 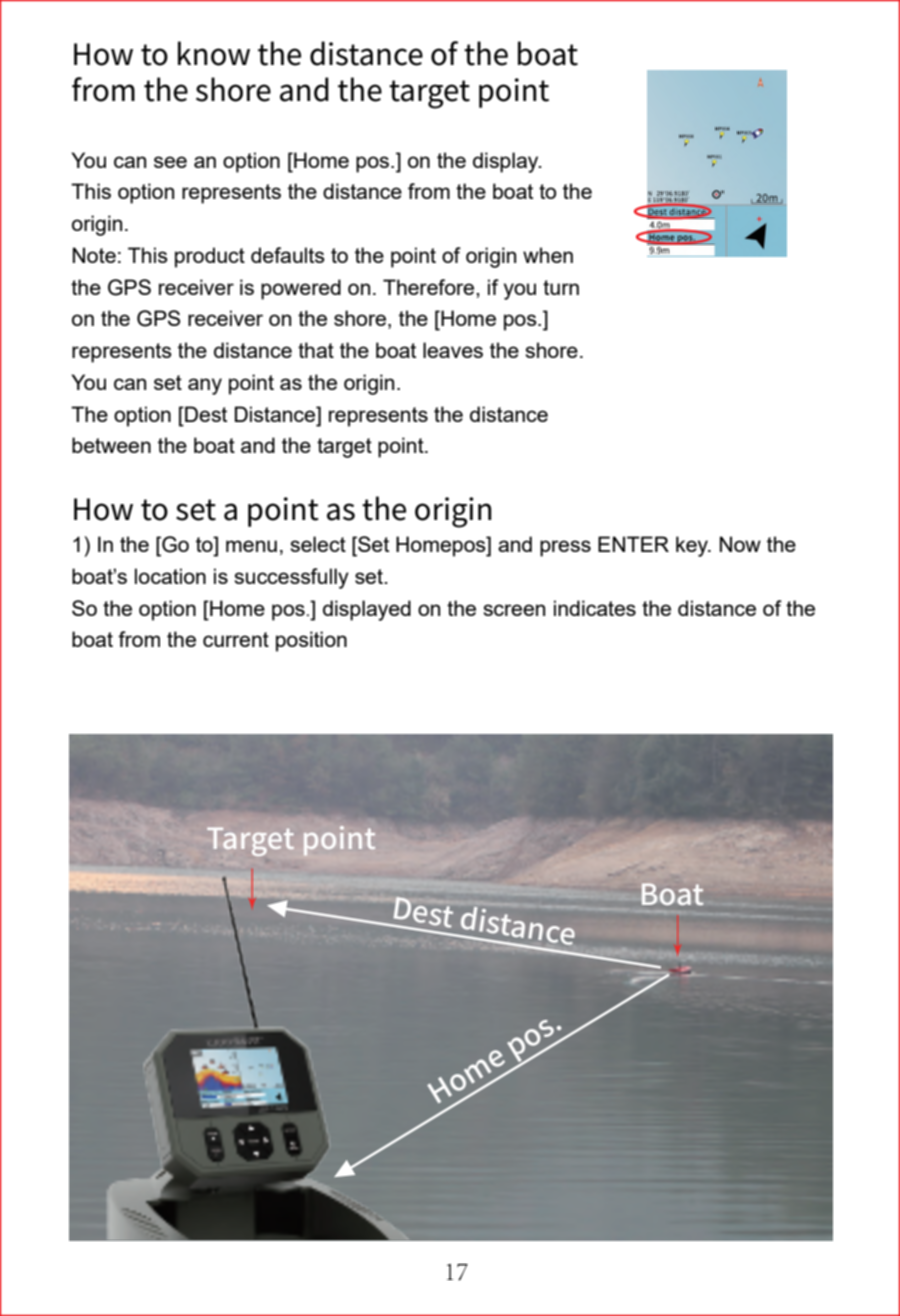 What do you see at coordinates (170, 162) in the screenshot?
I see `see` at bounding box center [170, 162].
